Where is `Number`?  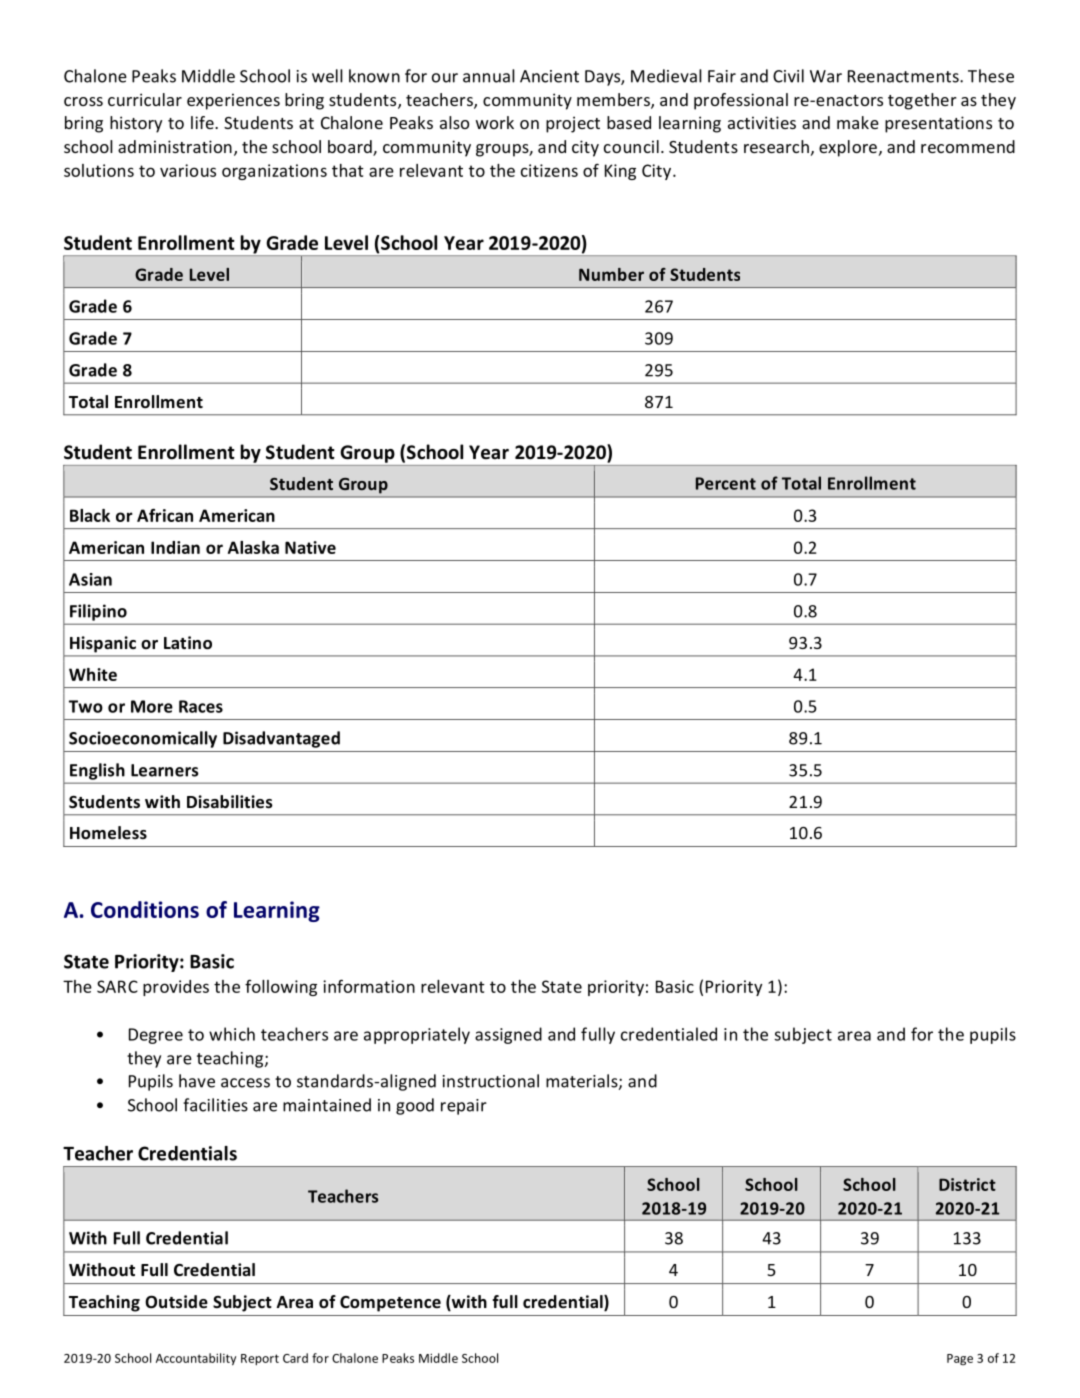 Number is located at coordinates (611, 274).
